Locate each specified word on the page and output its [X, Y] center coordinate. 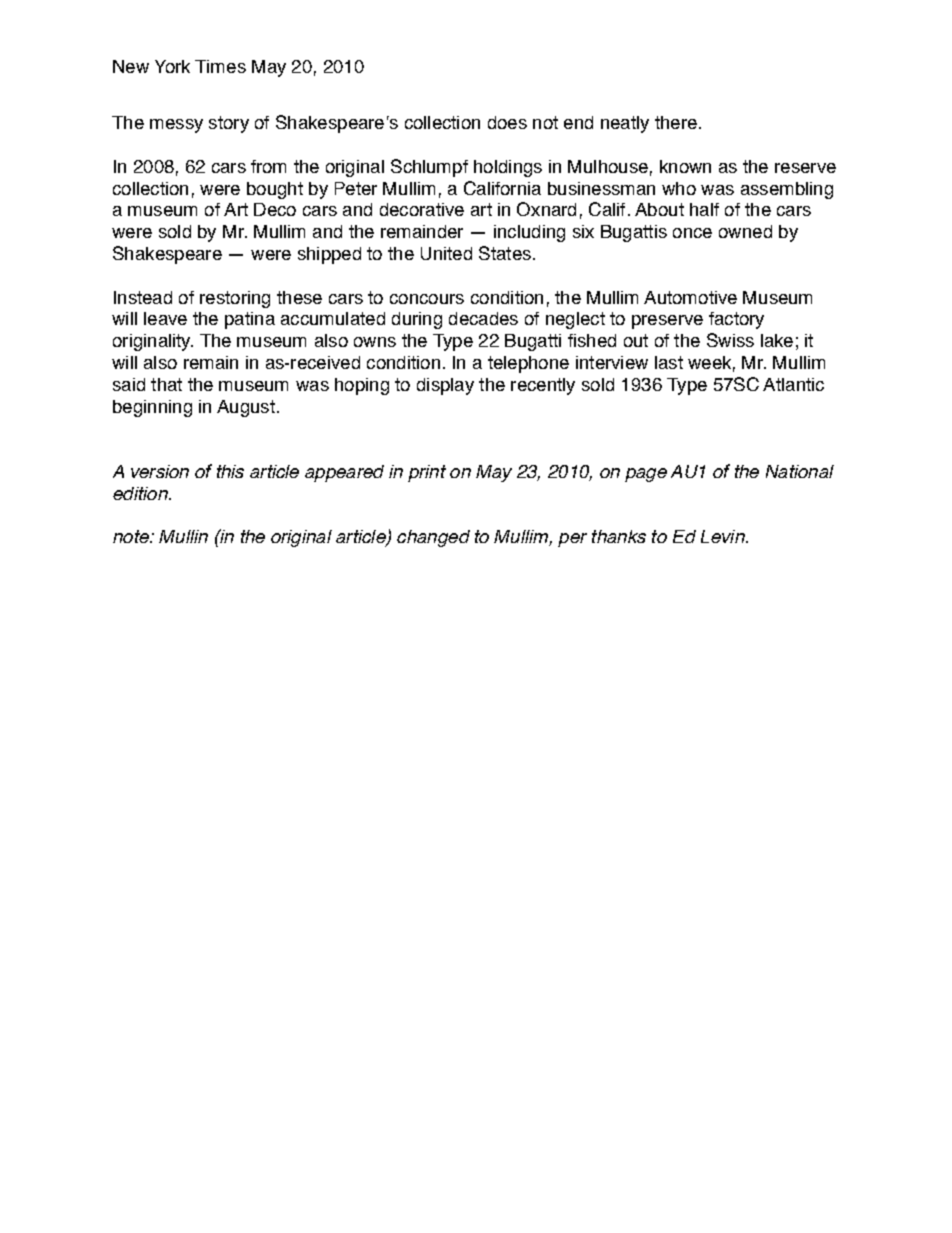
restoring [235, 299]
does [507, 122]
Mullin [183, 536]
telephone [528, 364]
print [427, 473]
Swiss [730, 340]
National [800, 471]
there [676, 122]
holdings [508, 168]
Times [220, 66]
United [446, 253]
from [268, 166]
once [692, 233]
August [246, 408]
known [685, 166]
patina [250, 320]
